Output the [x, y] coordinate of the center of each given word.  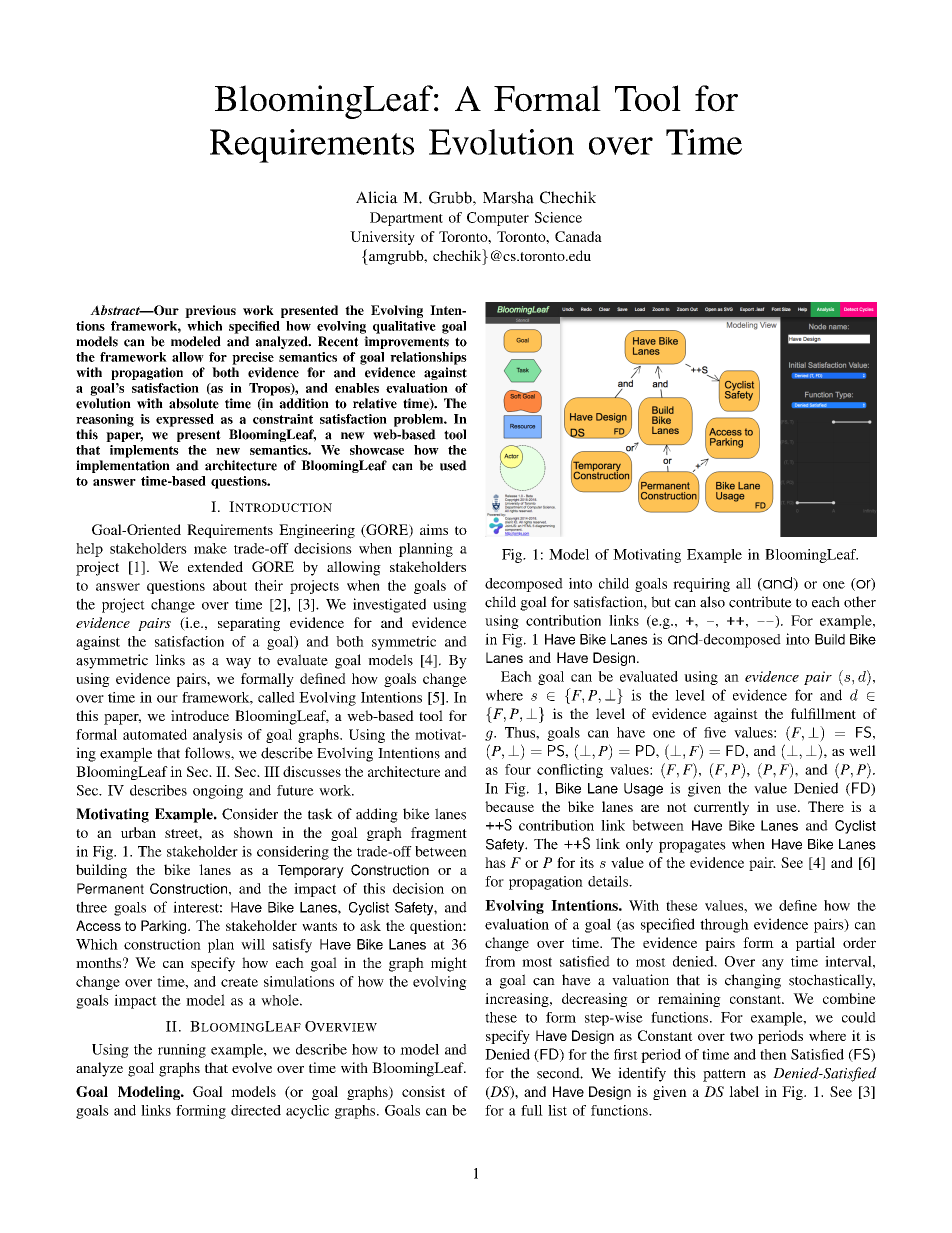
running [182, 1051]
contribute [760, 602]
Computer [498, 219]
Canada [578, 236]
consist [423, 1091]
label [744, 1091]
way [238, 663]
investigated [389, 605]
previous [210, 311]
